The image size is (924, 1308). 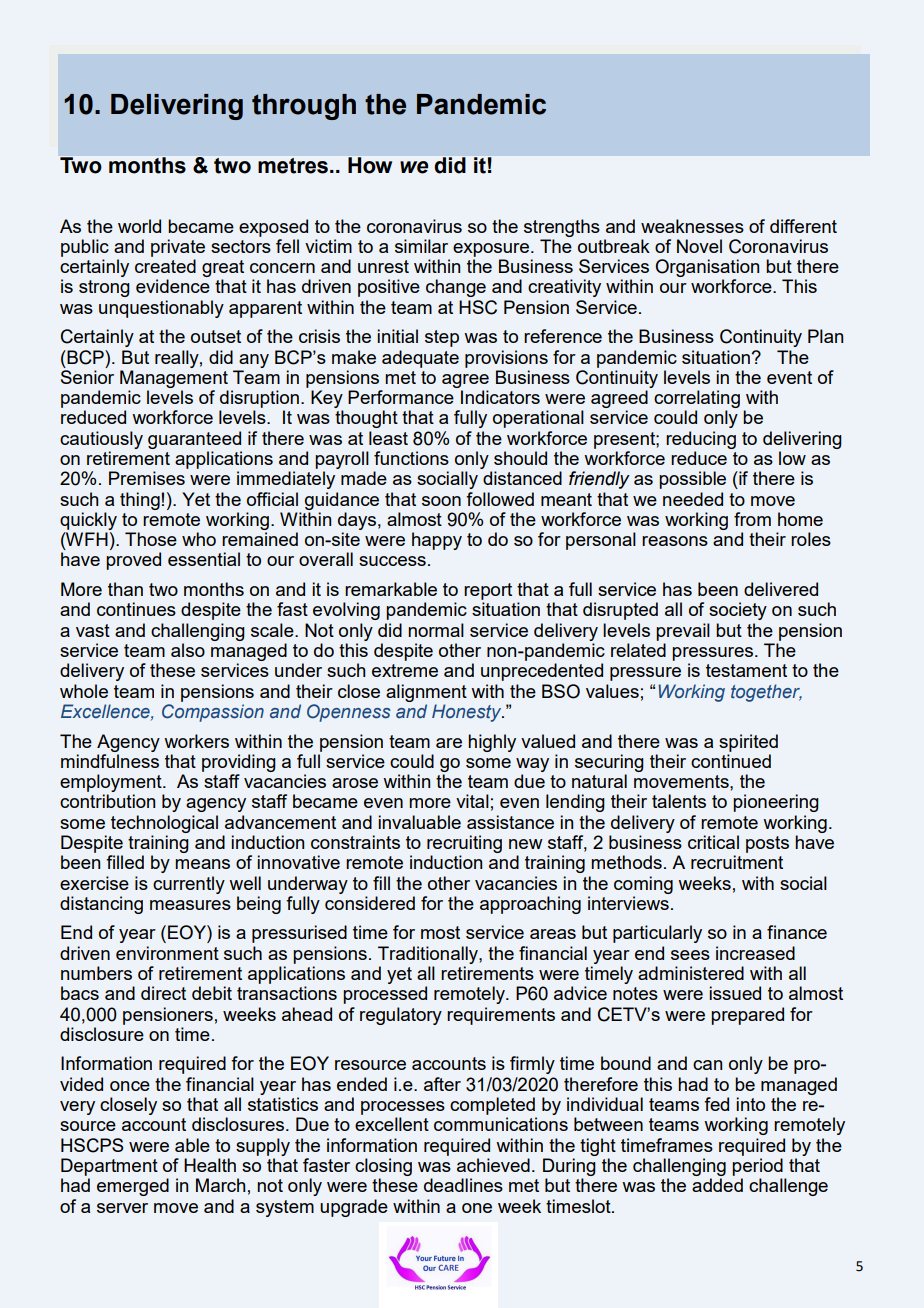 I want to click on technological, so click(x=164, y=824).
